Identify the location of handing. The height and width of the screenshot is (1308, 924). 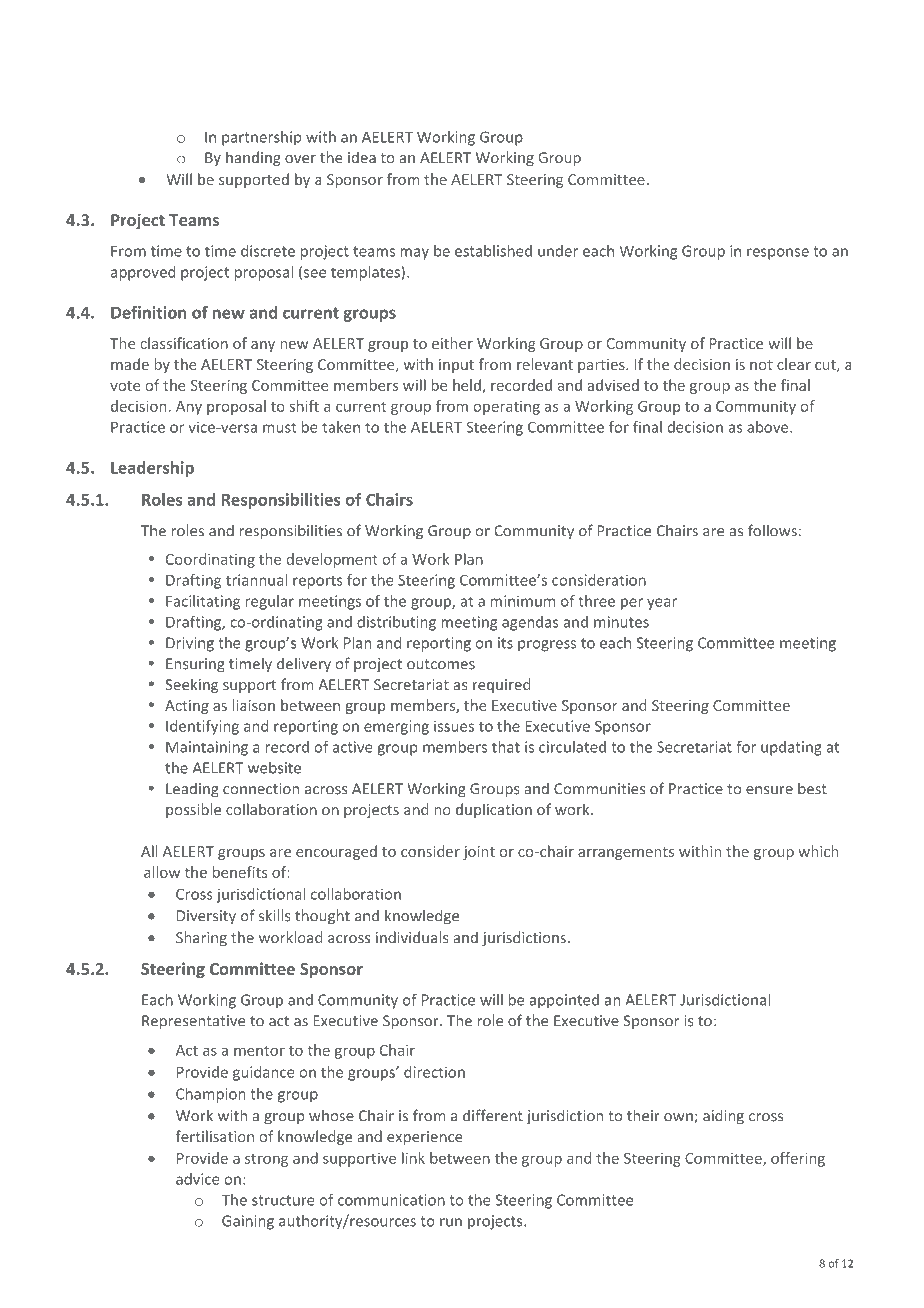
(253, 158).
